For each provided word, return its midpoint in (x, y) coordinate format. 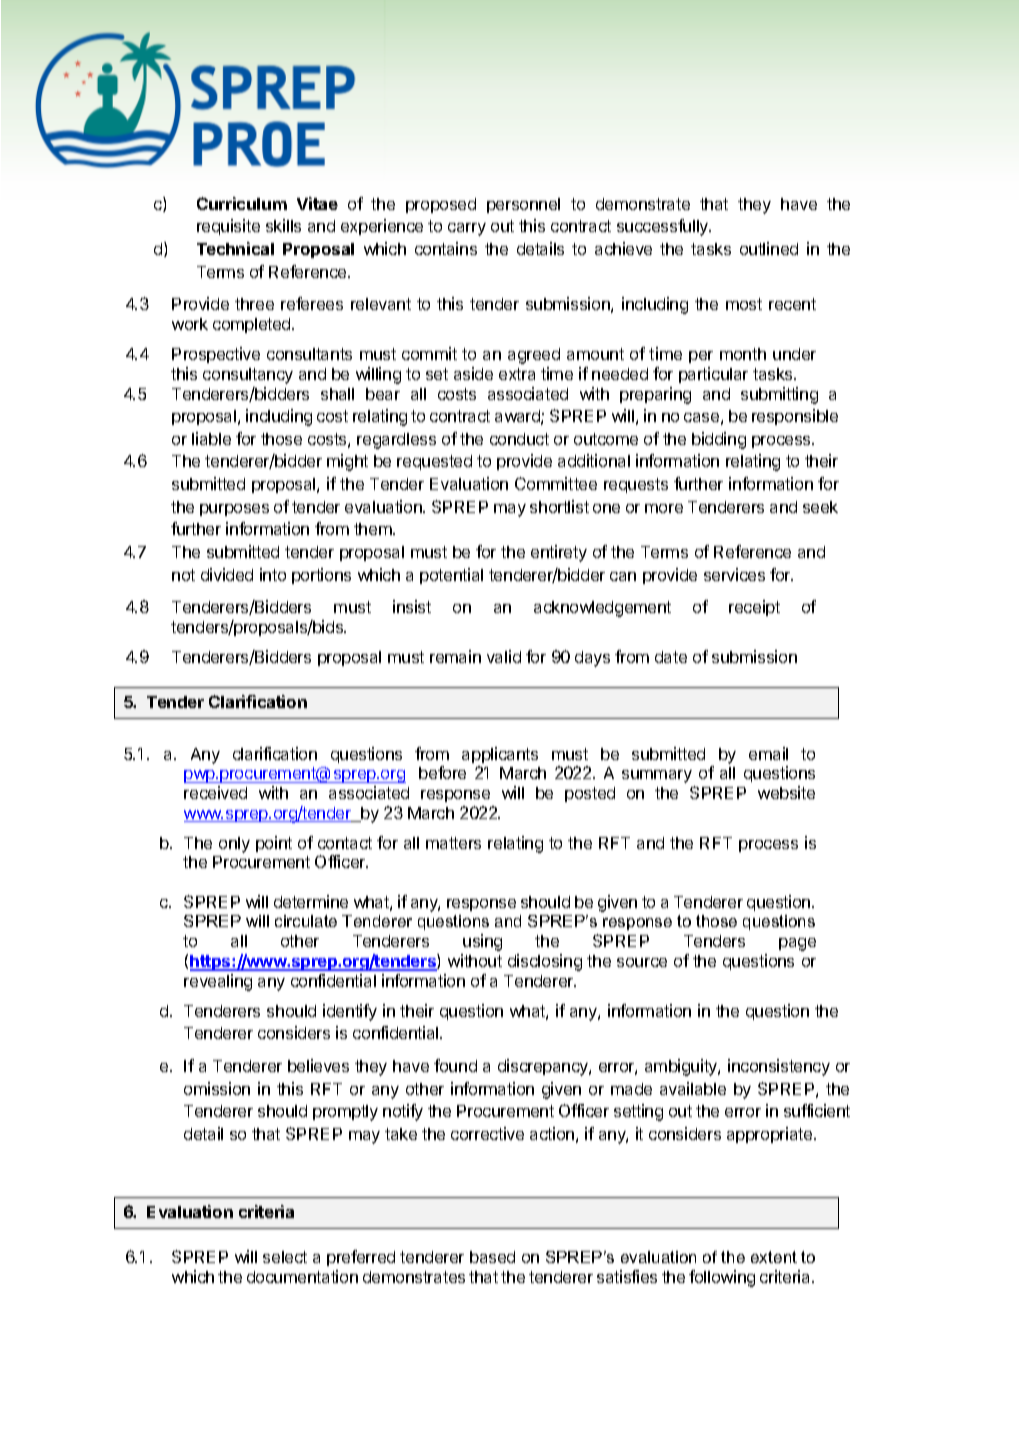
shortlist (559, 506)
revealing (218, 982)
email (768, 753)
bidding (719, 440)
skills (283, 225)
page (797, 944)
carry (467, 229)
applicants (500, 755)
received (215, 792)
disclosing (545, 962)
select (285, 1257)
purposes (234, 510)
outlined (769, 248)
